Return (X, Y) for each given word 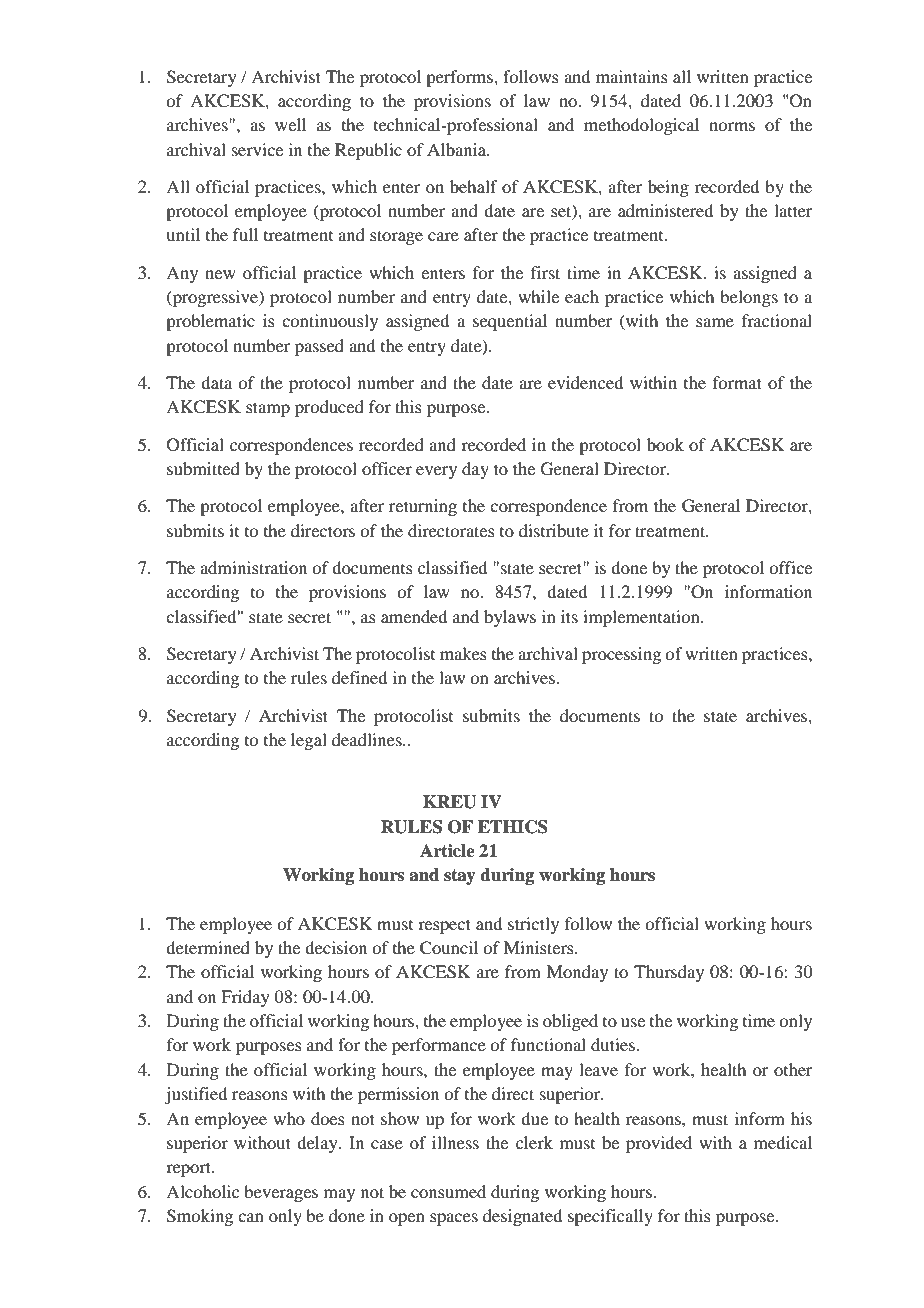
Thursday (669, 973)
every (436, 472)
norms (732, 126)
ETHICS (513, 827)
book (665, 444)
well (290, 124)
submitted (203, 468)
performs (460, 78)
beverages (281, 1193)
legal (309, 741)
